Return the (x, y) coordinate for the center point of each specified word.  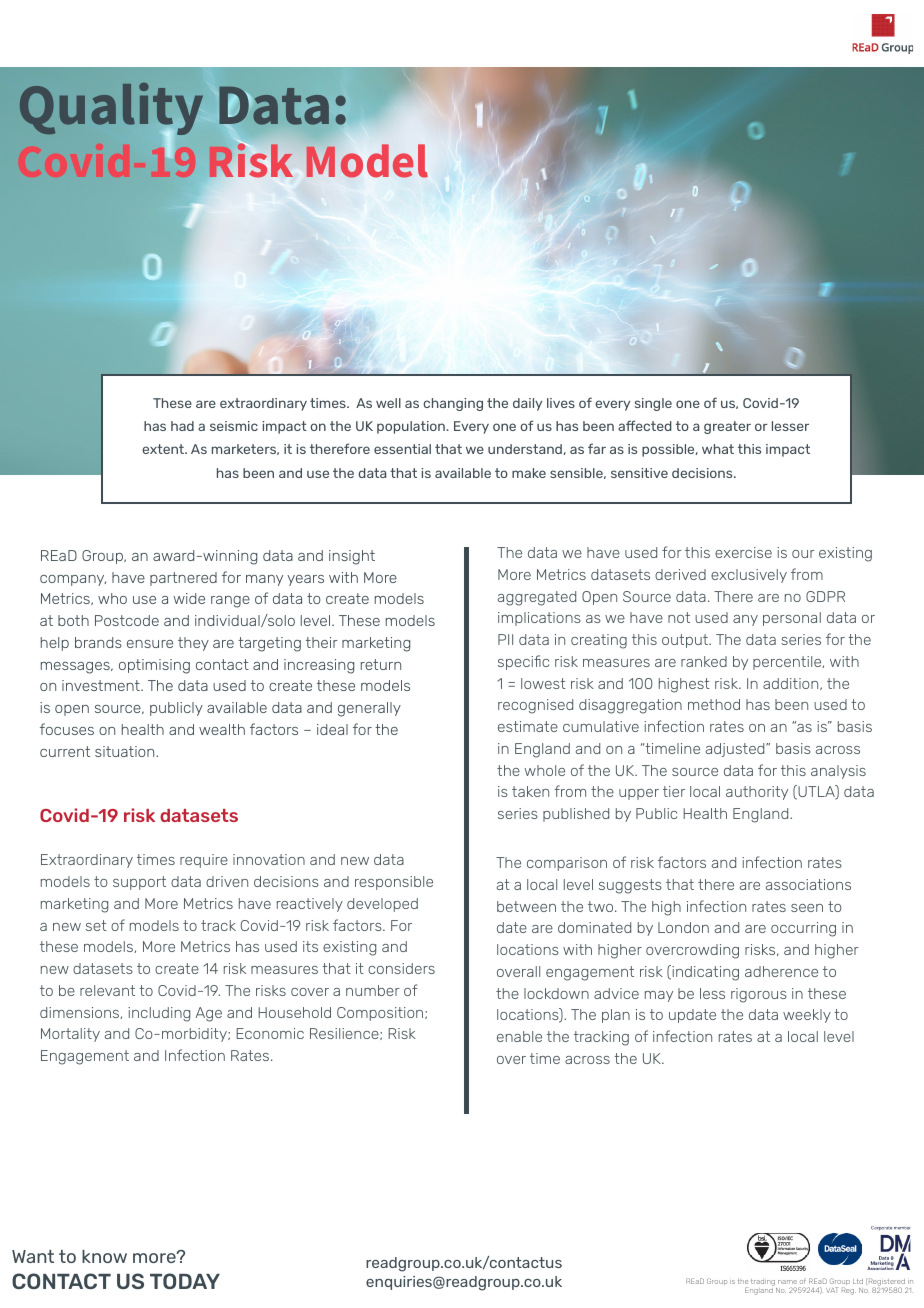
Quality (111, 110)
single (653, 404)
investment (102, 685)
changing (453, 404)
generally (369, 709)
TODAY (185, 1281)
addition (792, 684)
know (104, 1256)
